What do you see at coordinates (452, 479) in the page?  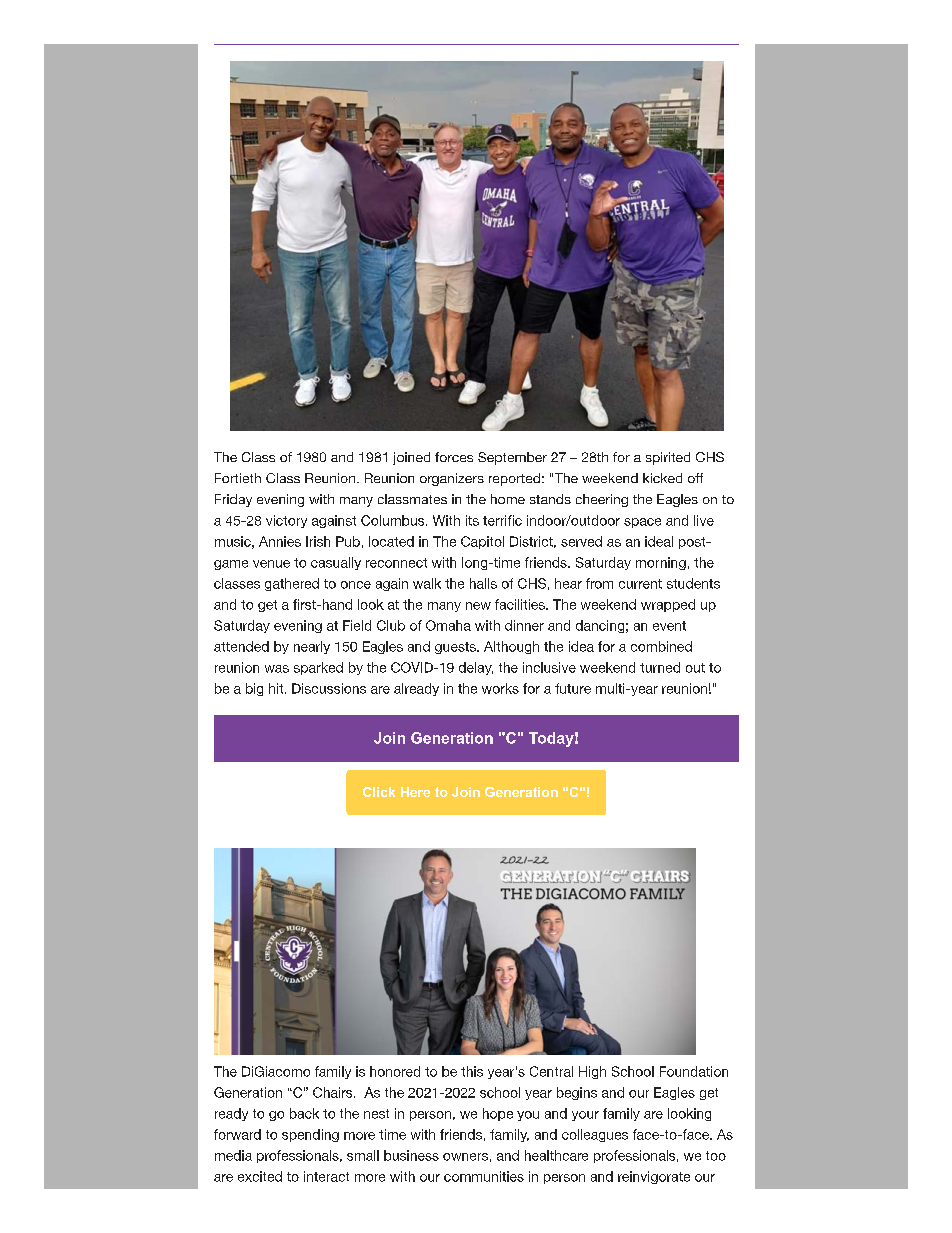 I see `organizers` at bounding box center [452, 479].
